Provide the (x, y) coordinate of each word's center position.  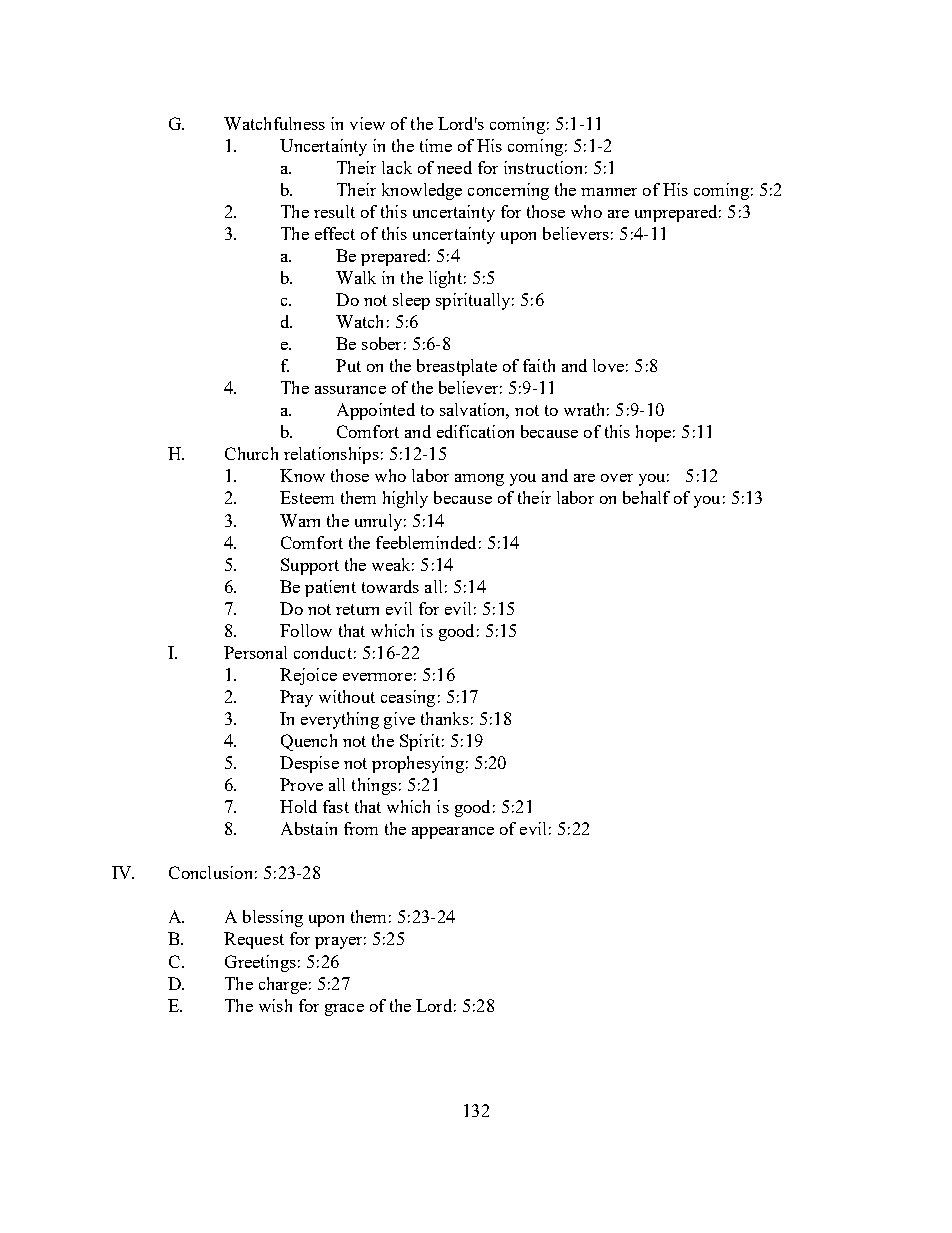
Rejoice (308, 676)
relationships (331, 455)
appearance (453, 833)
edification (475, 431)
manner (609, 192)
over (617, 478)
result (334, 211)
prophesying (418, 764)
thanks (445, 718)
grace (344, 1010)
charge (283, 985)
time (436, 145)
